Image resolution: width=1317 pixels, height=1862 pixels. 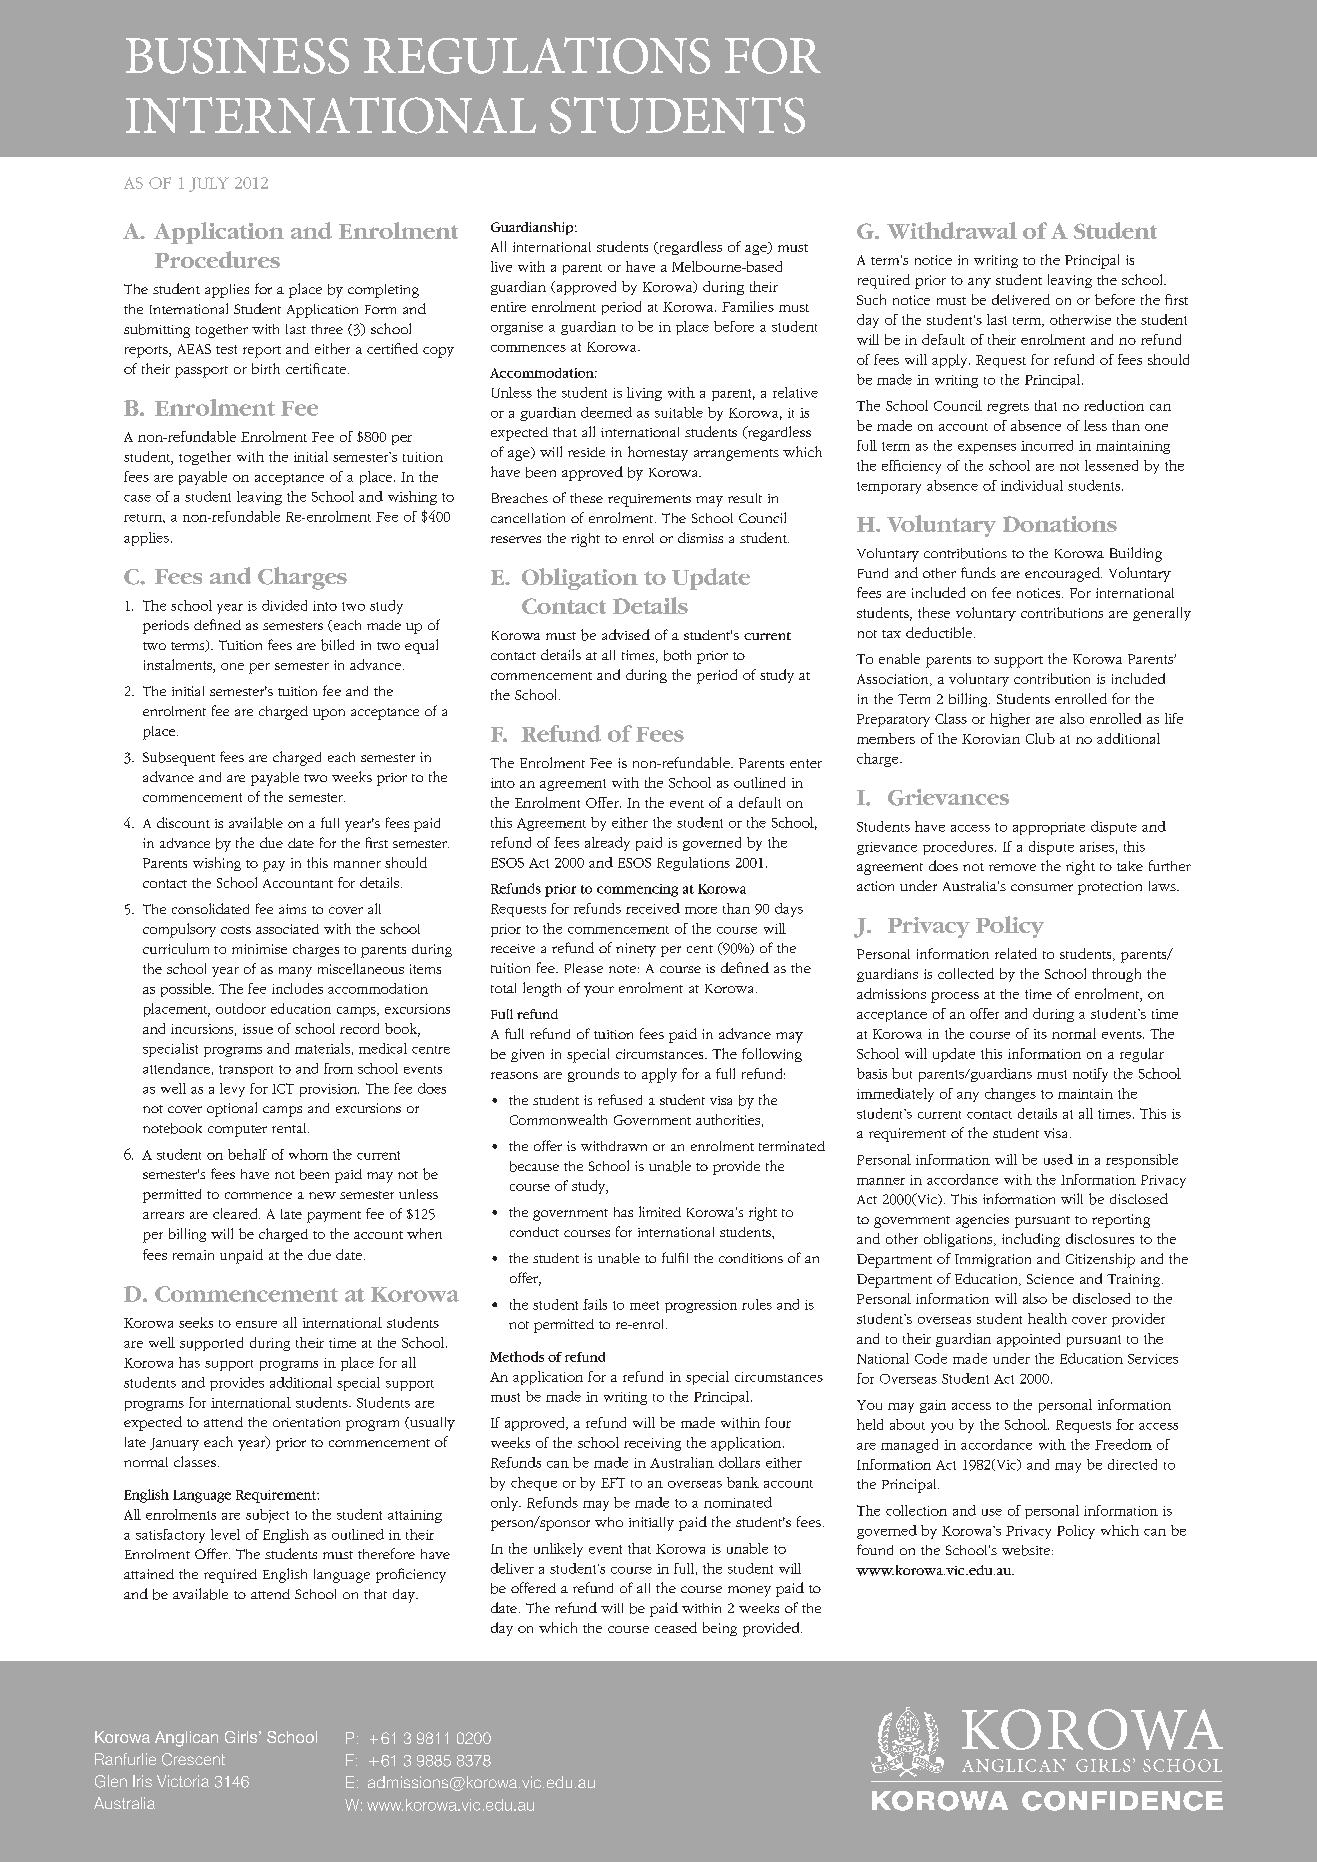 I want to click on cleared, so click(x=236, y=1213).
